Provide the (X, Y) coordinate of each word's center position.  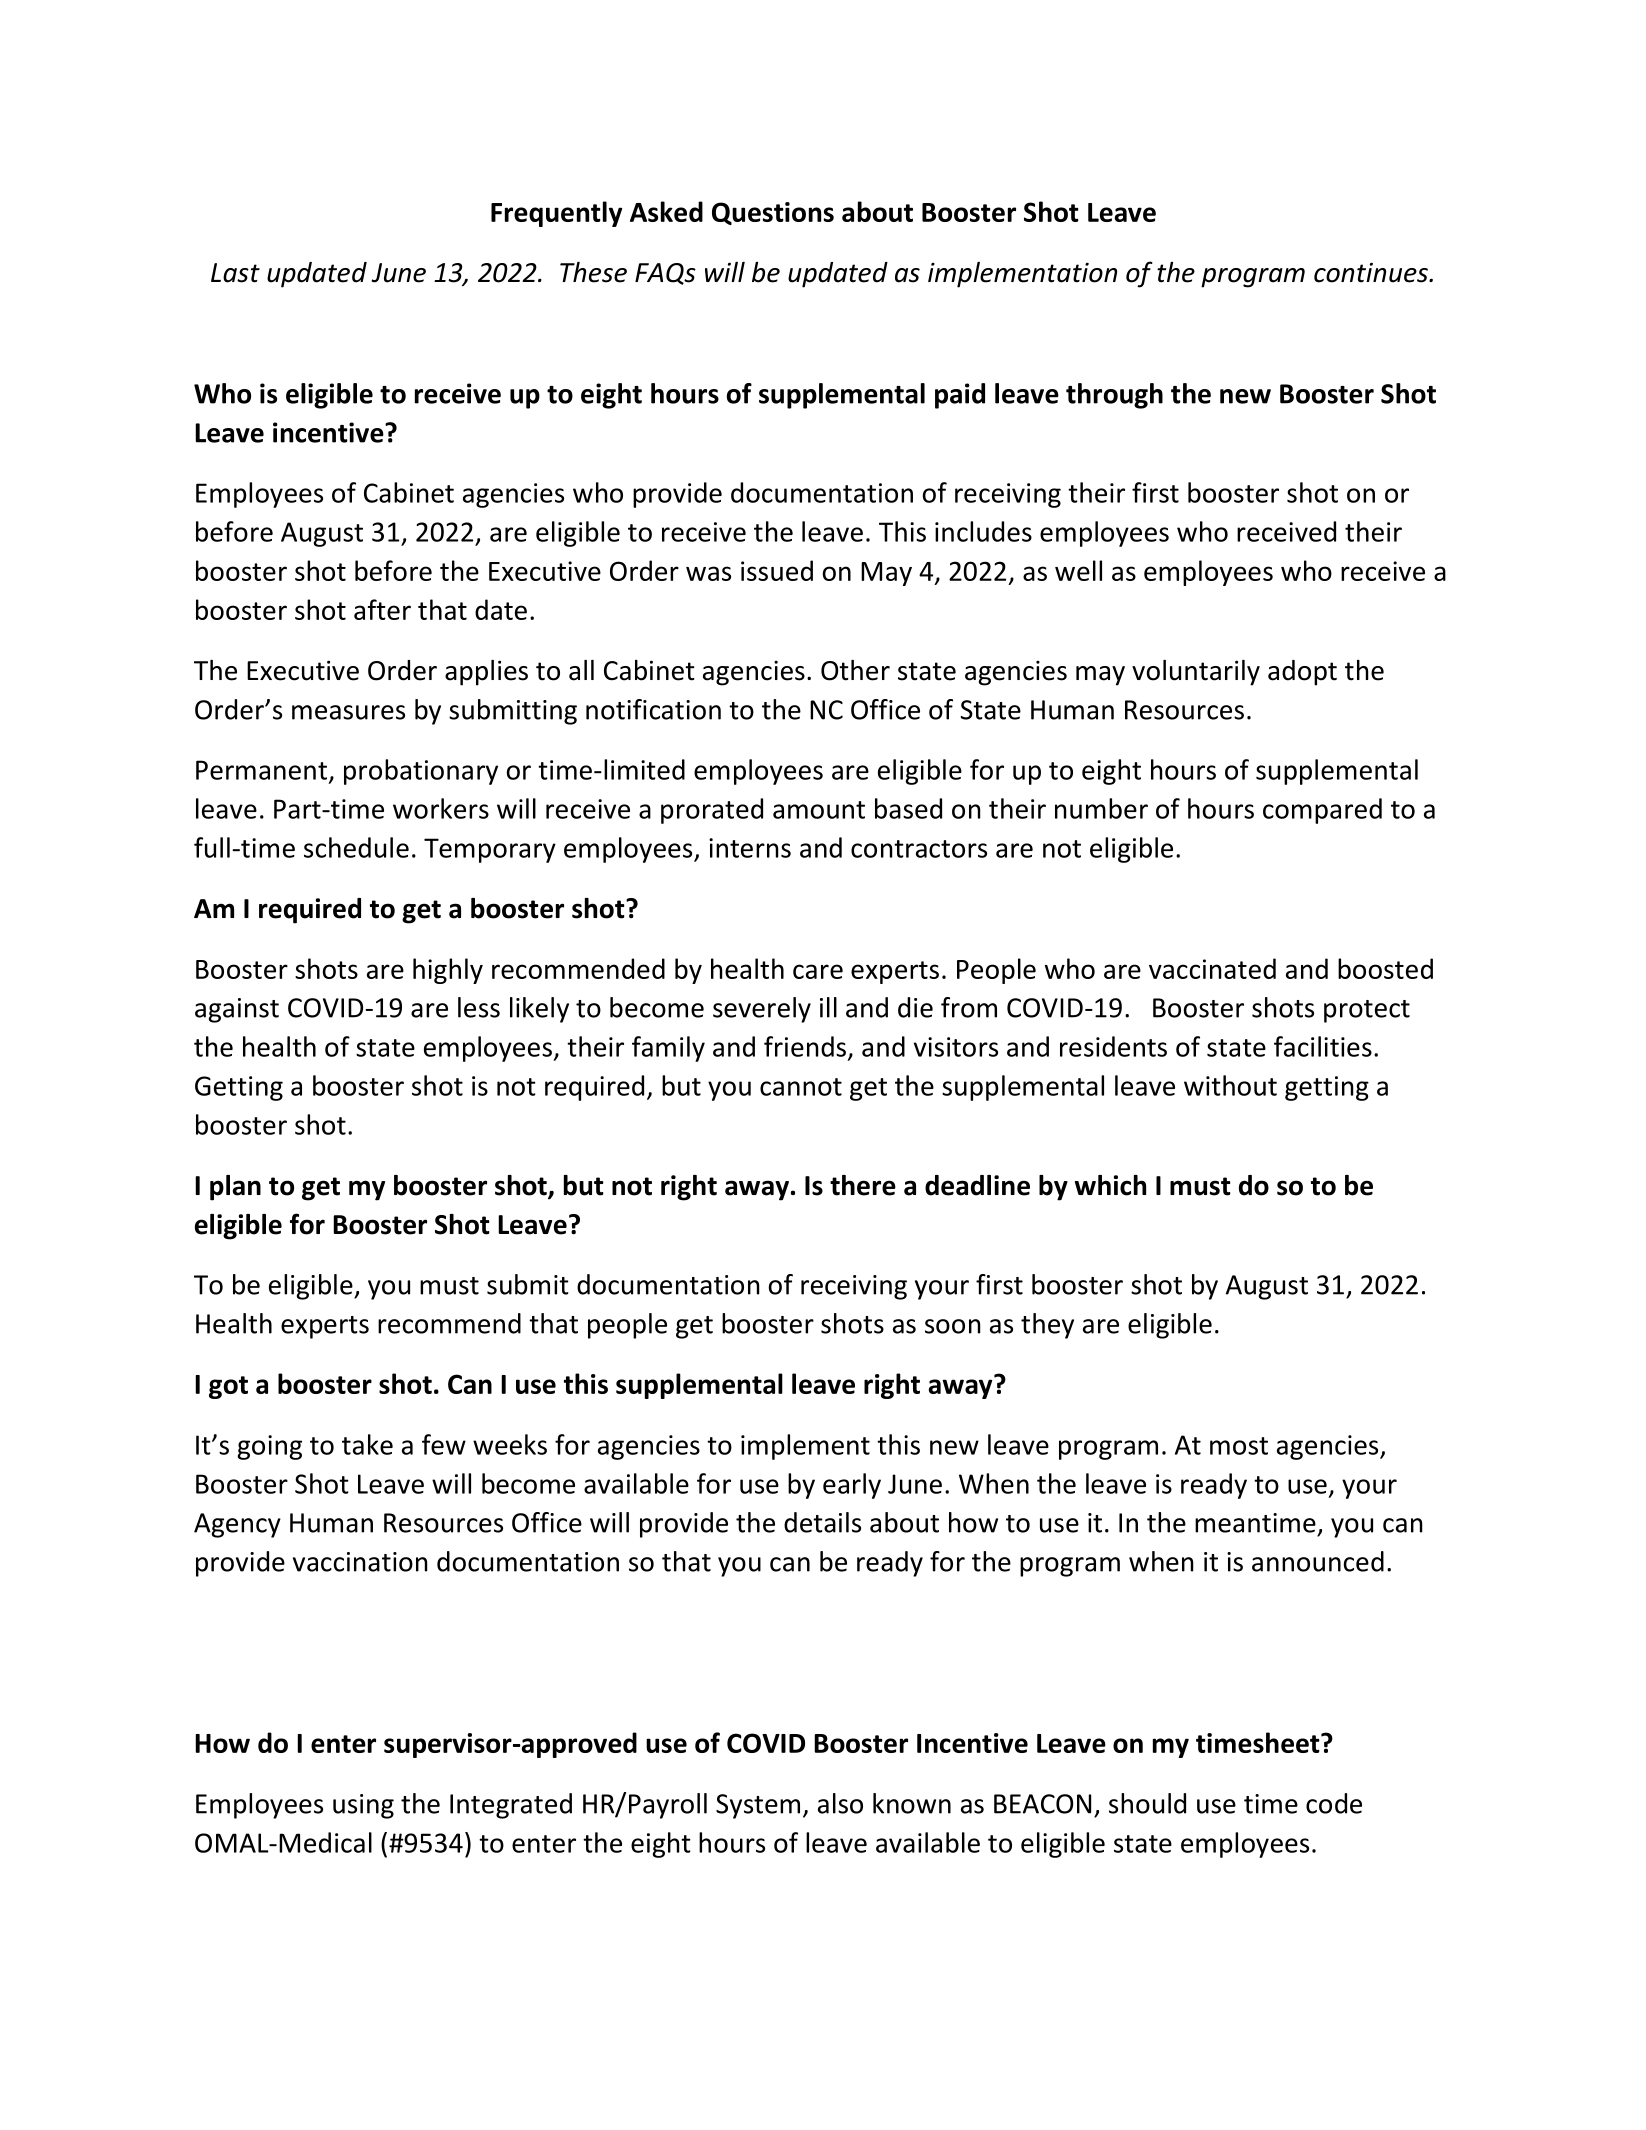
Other (855, 670)
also (840, 1803)
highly (448, 971)
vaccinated (1212, 968)
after (382, 609)
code (1334, 1803)
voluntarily (1196, 673)
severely (762, 1010)
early (852, 1486)
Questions (773, 213)
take (367, 1444)
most (1239, 1446)
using (363, 1806)
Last (235, 273)
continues (1372, 272)
